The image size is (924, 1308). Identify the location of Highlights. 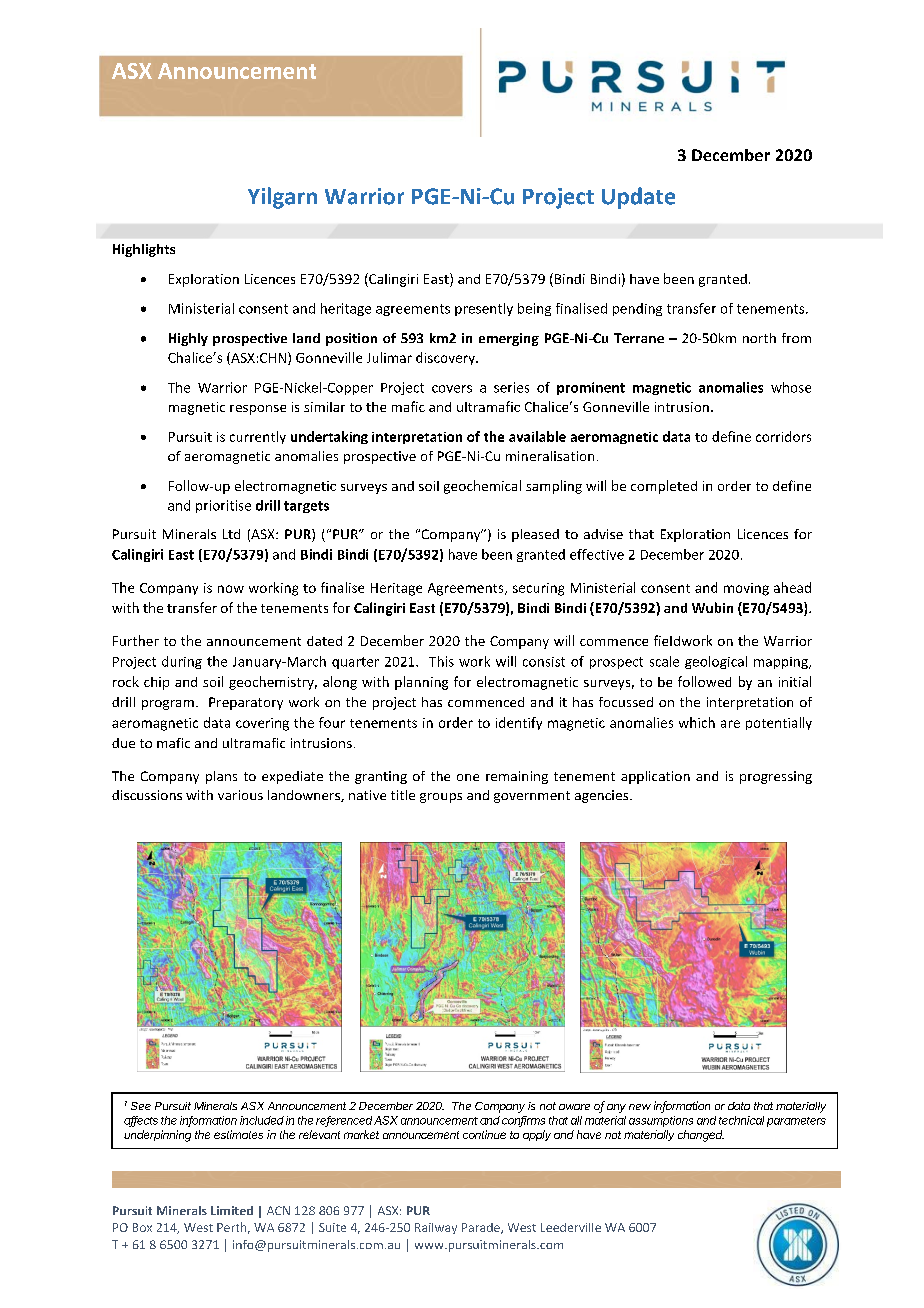
(144, 250).
